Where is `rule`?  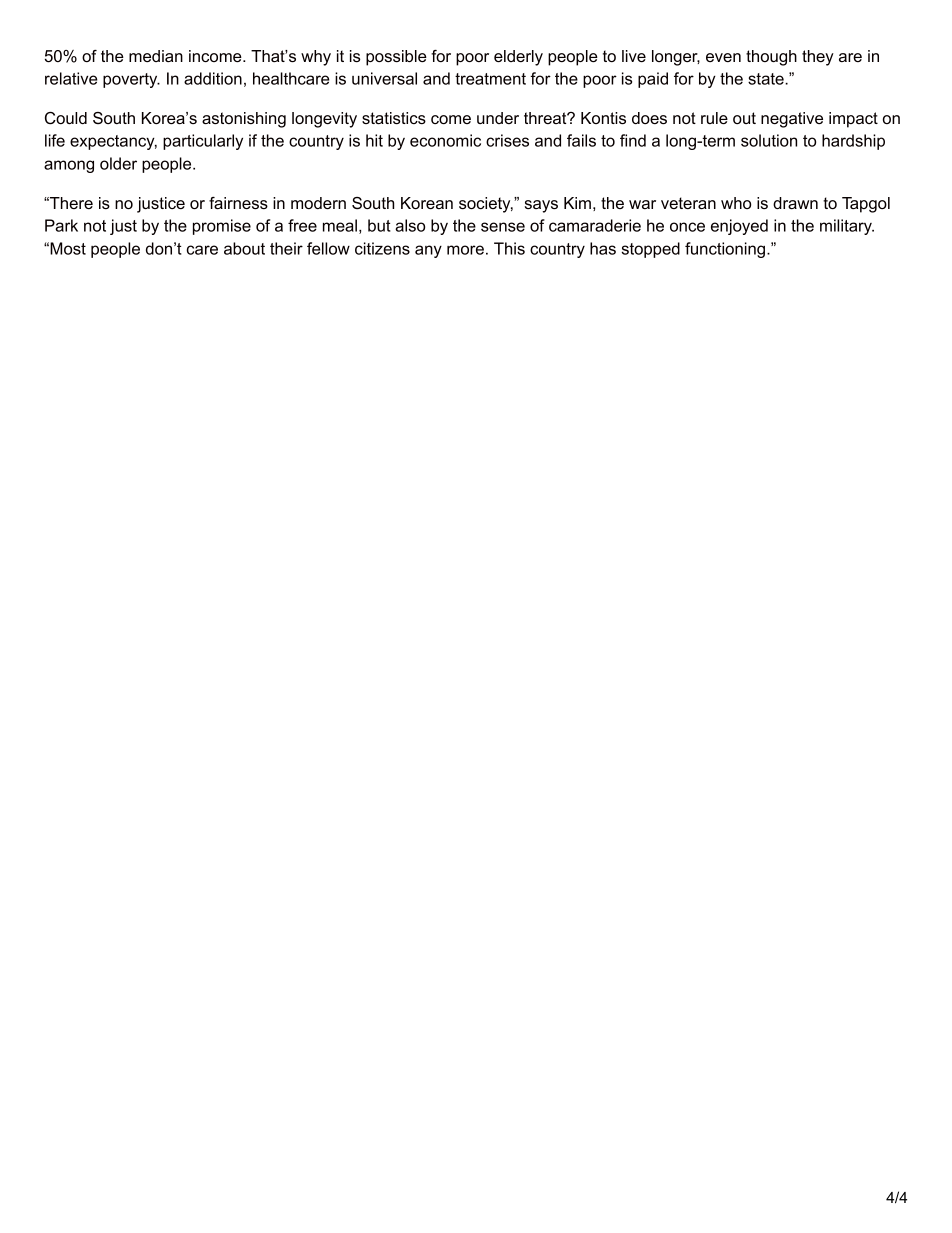
rule is located at coordinates (714, 118).
